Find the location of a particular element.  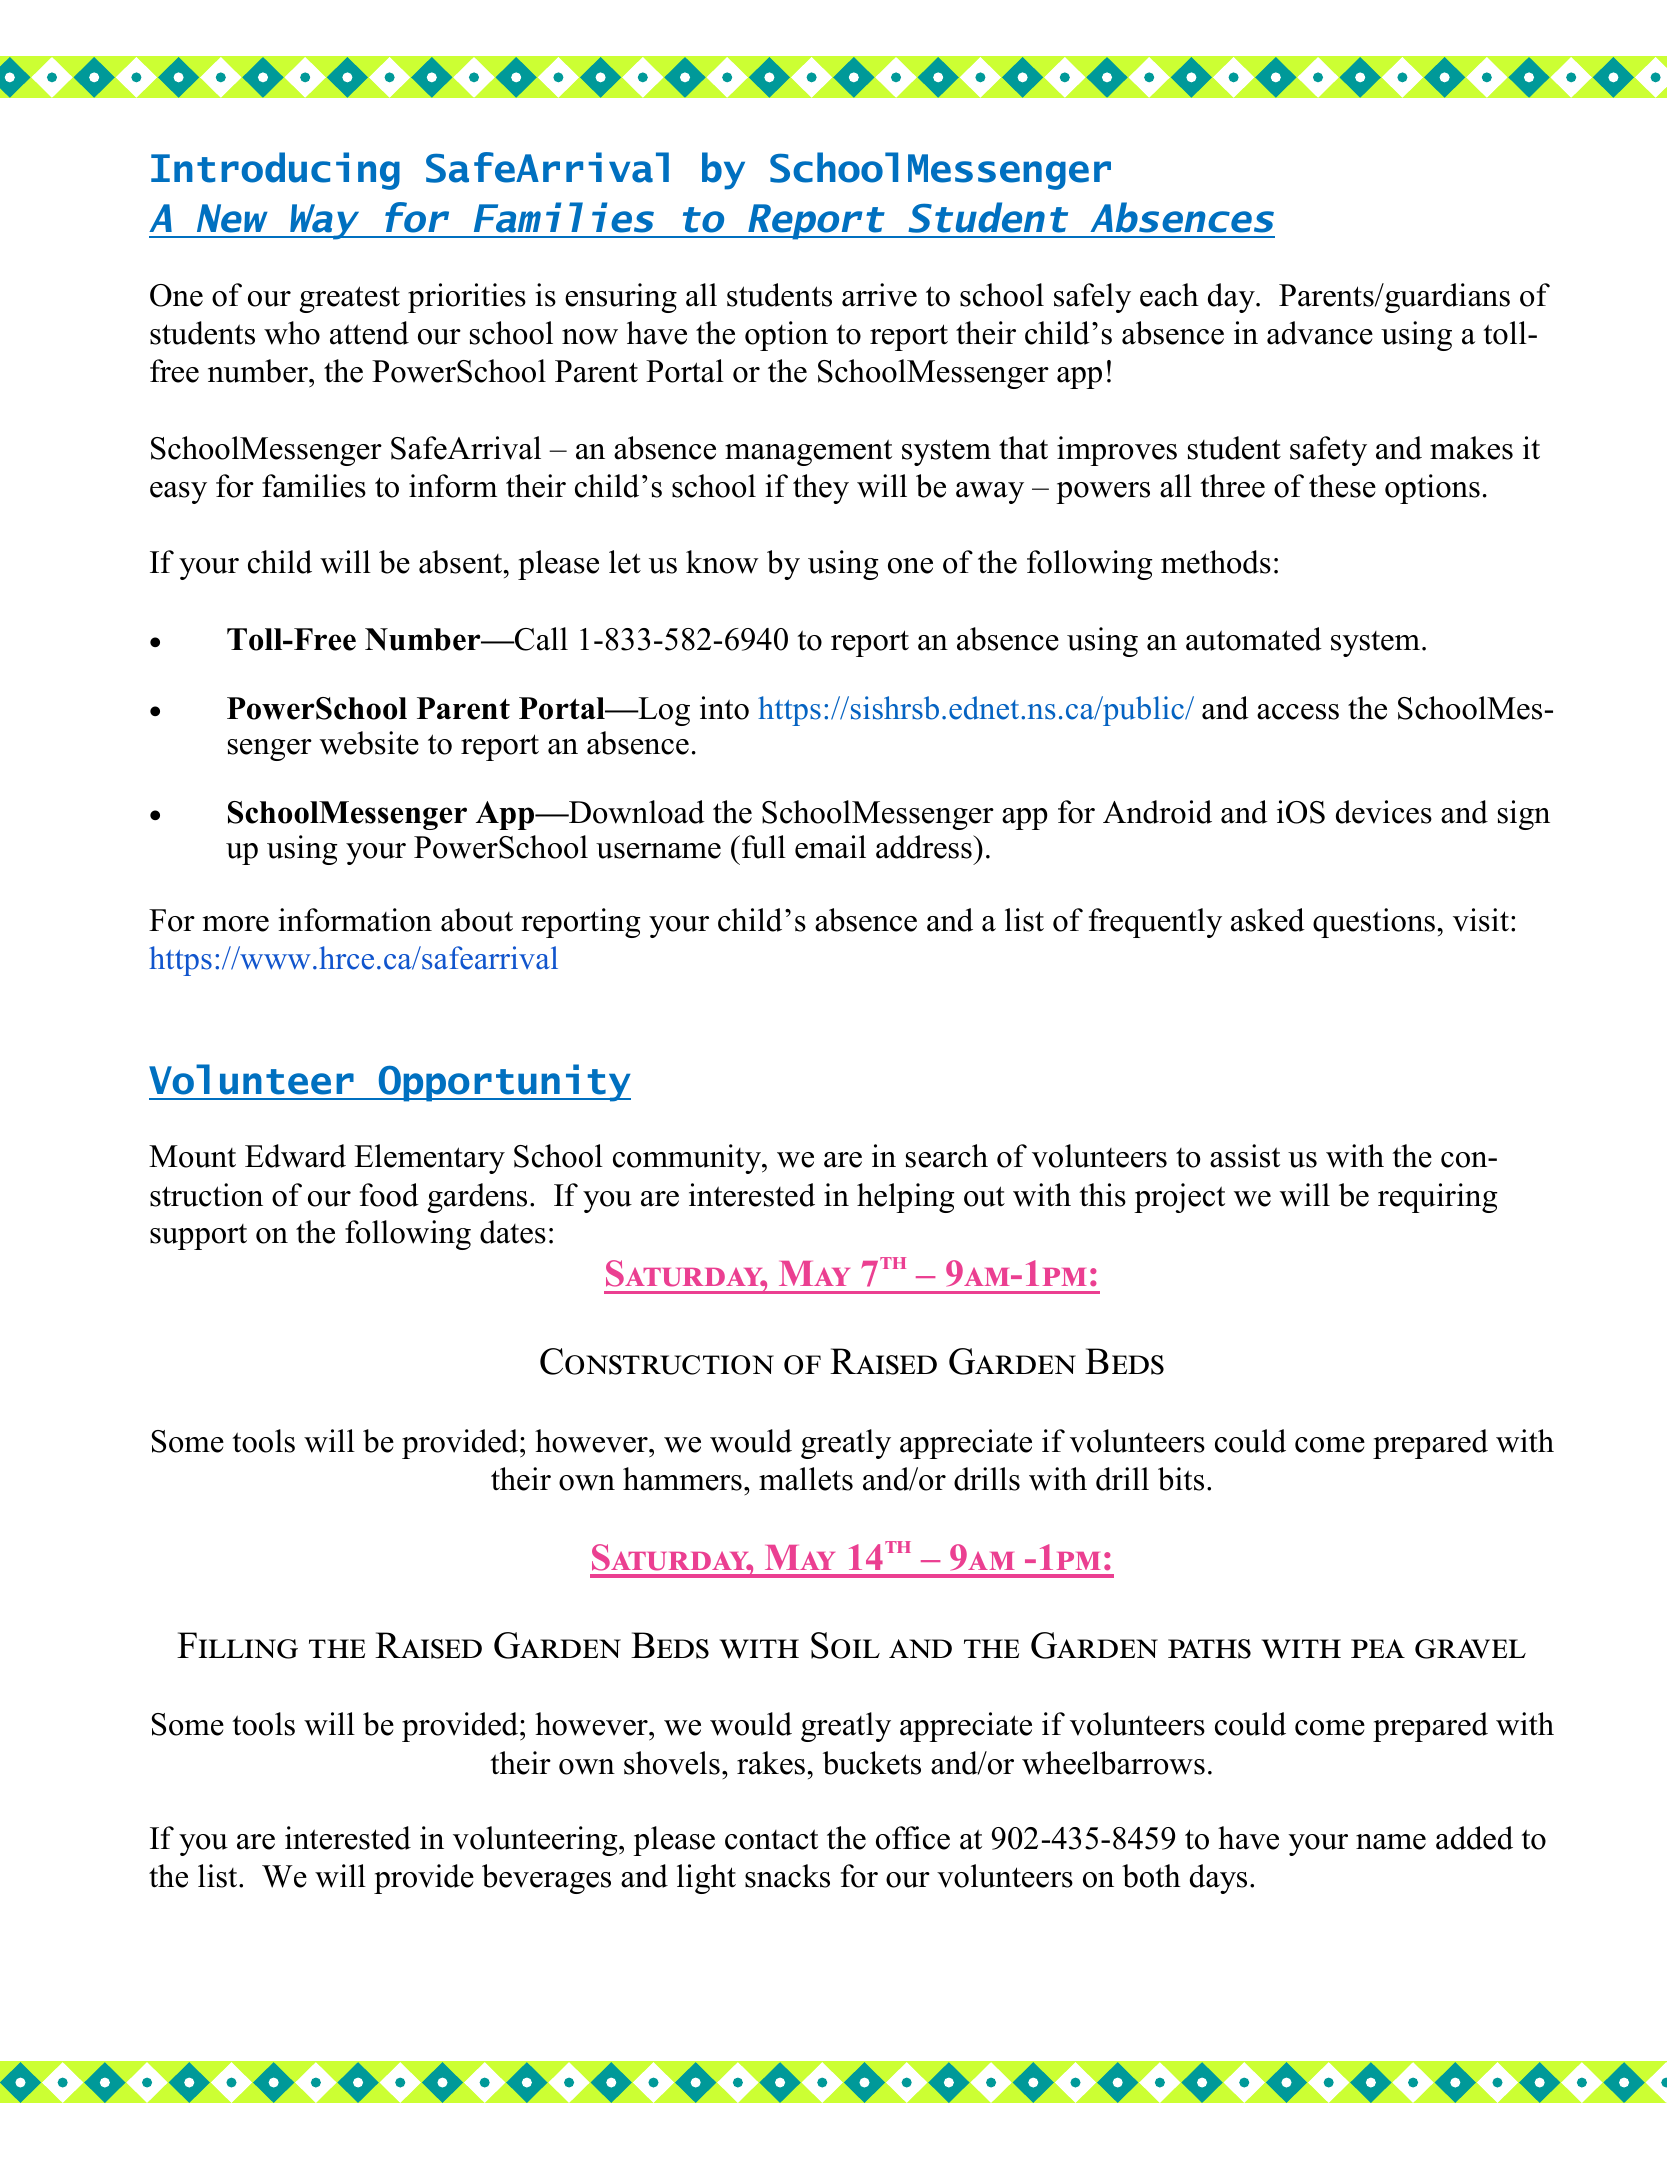

office is located at coordinates (913, 1838).
